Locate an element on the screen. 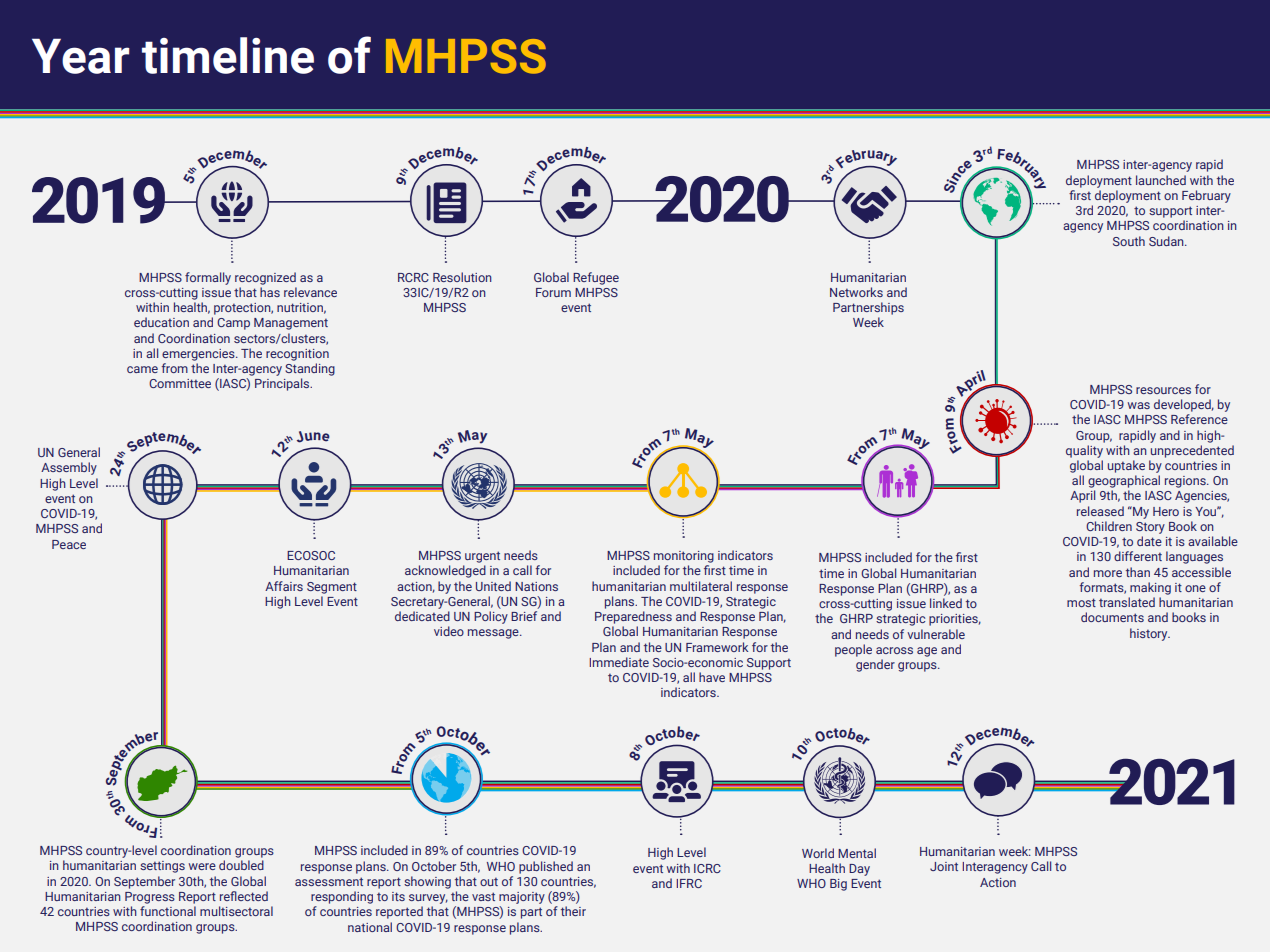 Image resolution: width=1270 pixels, height=952 pixels. launched is located at coordinates (1161, 180).
